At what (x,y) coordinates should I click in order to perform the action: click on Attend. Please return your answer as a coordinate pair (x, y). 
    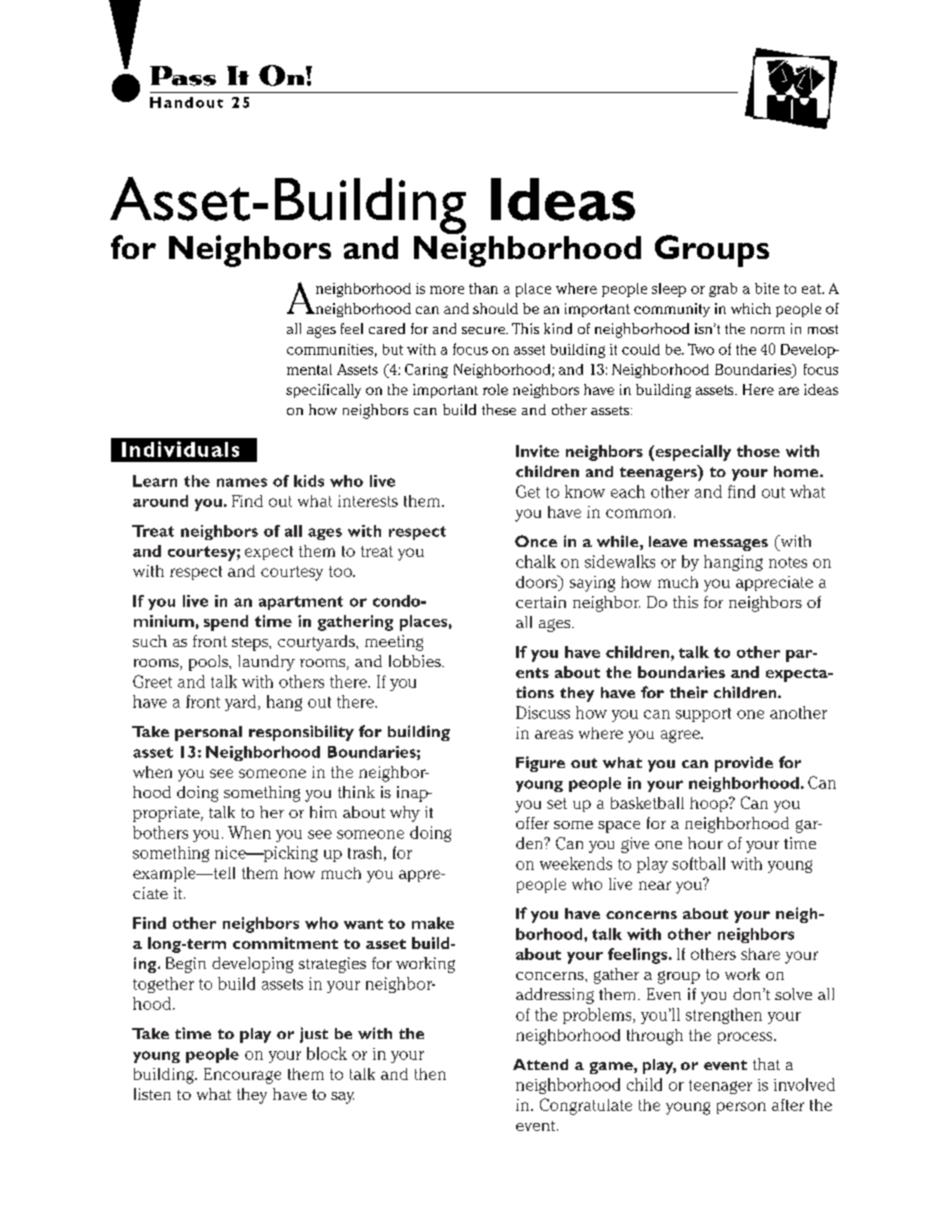
    Looking at the image, I should click on (540, 1064).
